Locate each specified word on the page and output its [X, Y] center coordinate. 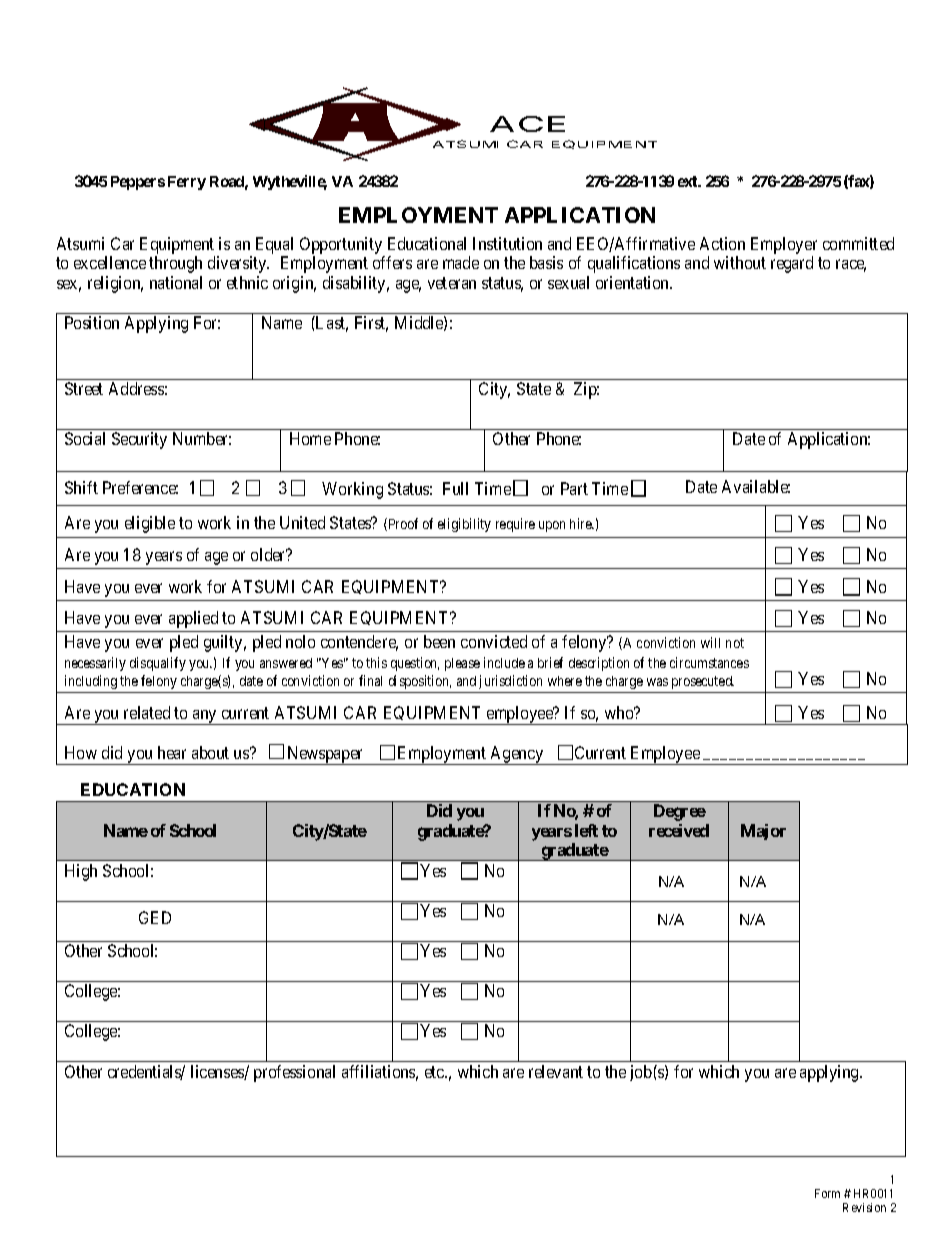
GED [155, 917]
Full [455, 488]
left [586, 830]
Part [574, 488]
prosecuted [703, 682]
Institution [507, 243]
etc [435, 1072]
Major [763, 832]
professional [294, 1073]
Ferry [187, 183]
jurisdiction [510, 682]
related [147, 712]
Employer [784, 245]
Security [139, 440]
